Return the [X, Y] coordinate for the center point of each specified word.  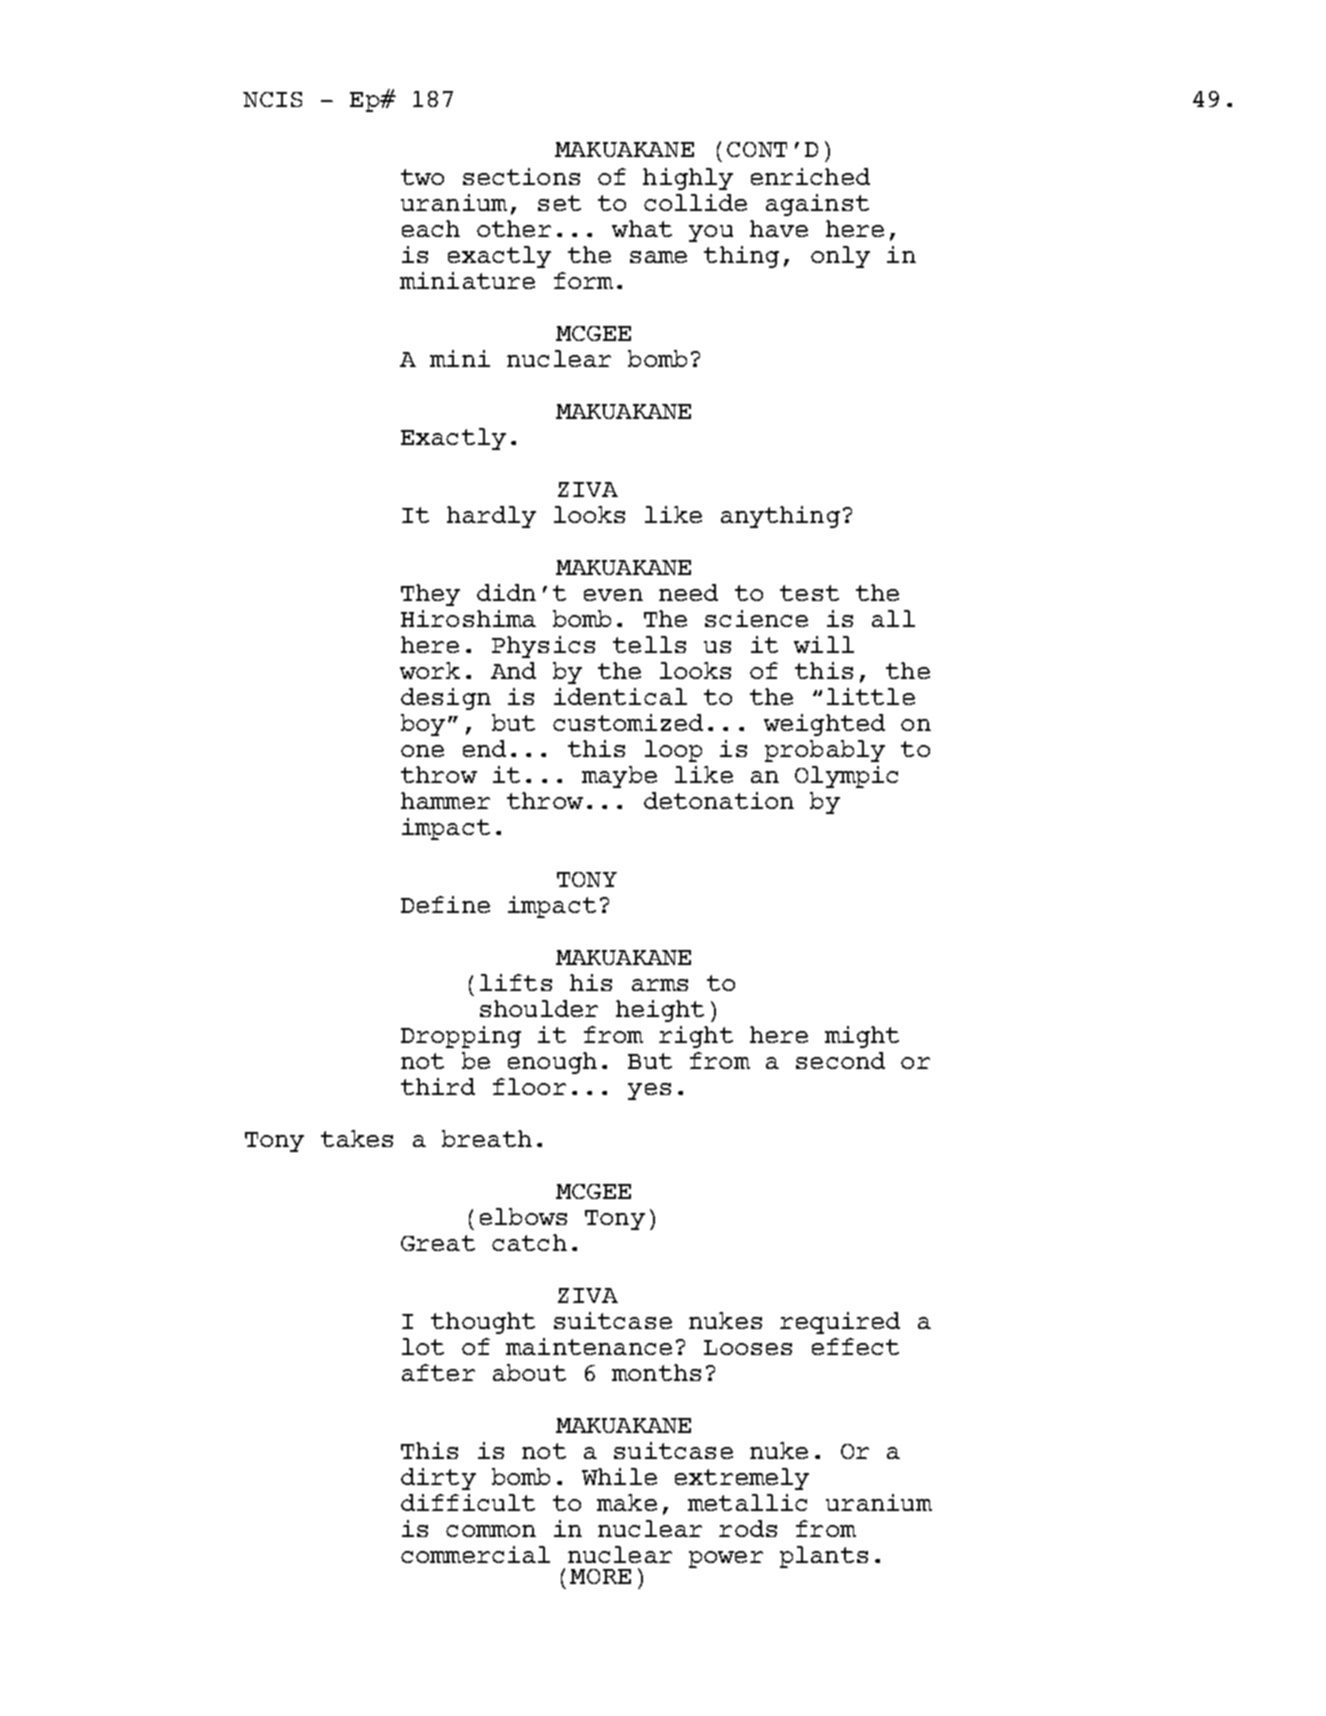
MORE [600, 1576]
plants [824, 1557]
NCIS [272, 99]
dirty [438, 1479]
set [559, 203]
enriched [810, 176]
